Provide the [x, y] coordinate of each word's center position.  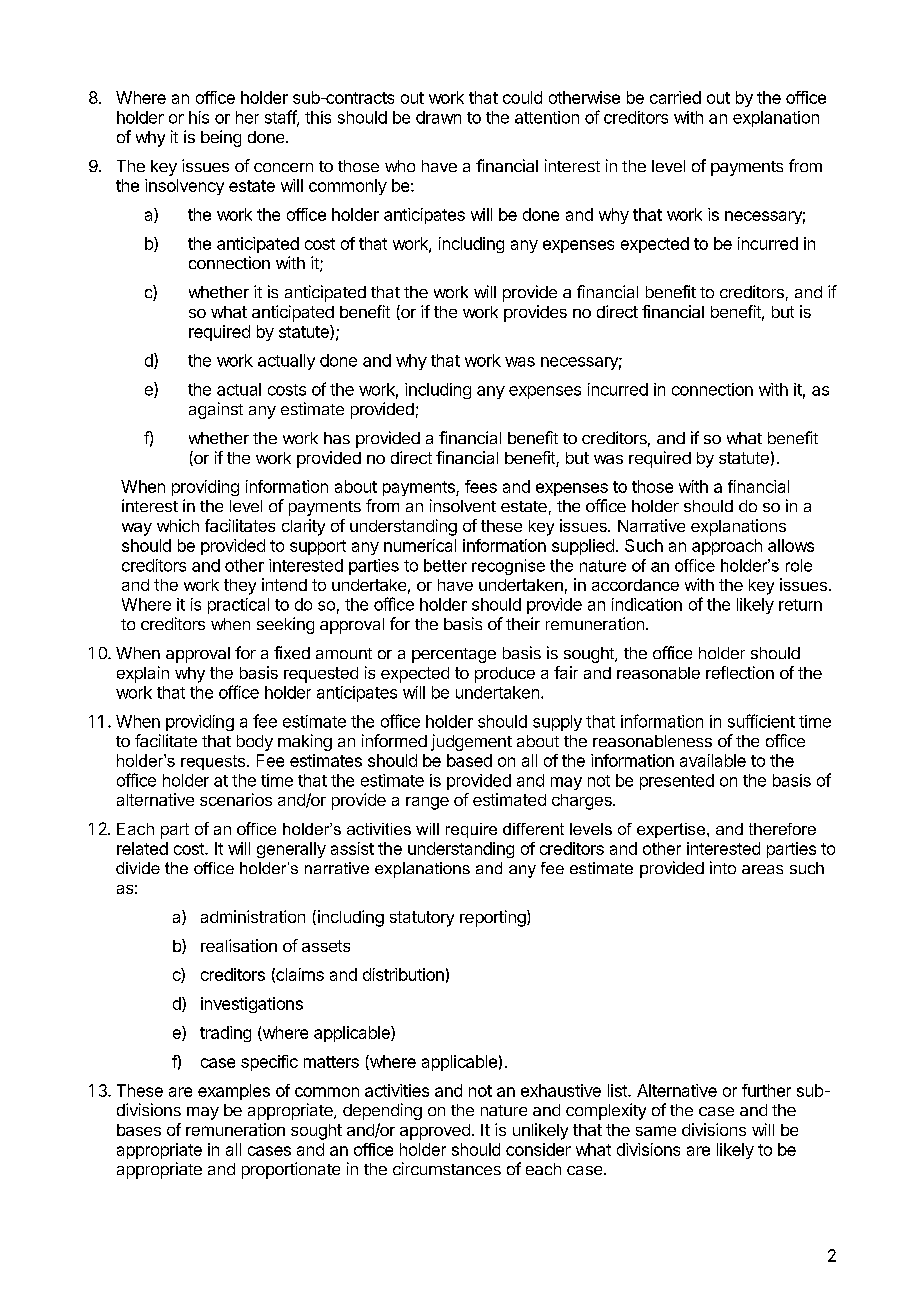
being [221, 138]
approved [435, 1132]
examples [234, 1092]
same [656, 1131]
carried [675, 97]
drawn [438, 117]
